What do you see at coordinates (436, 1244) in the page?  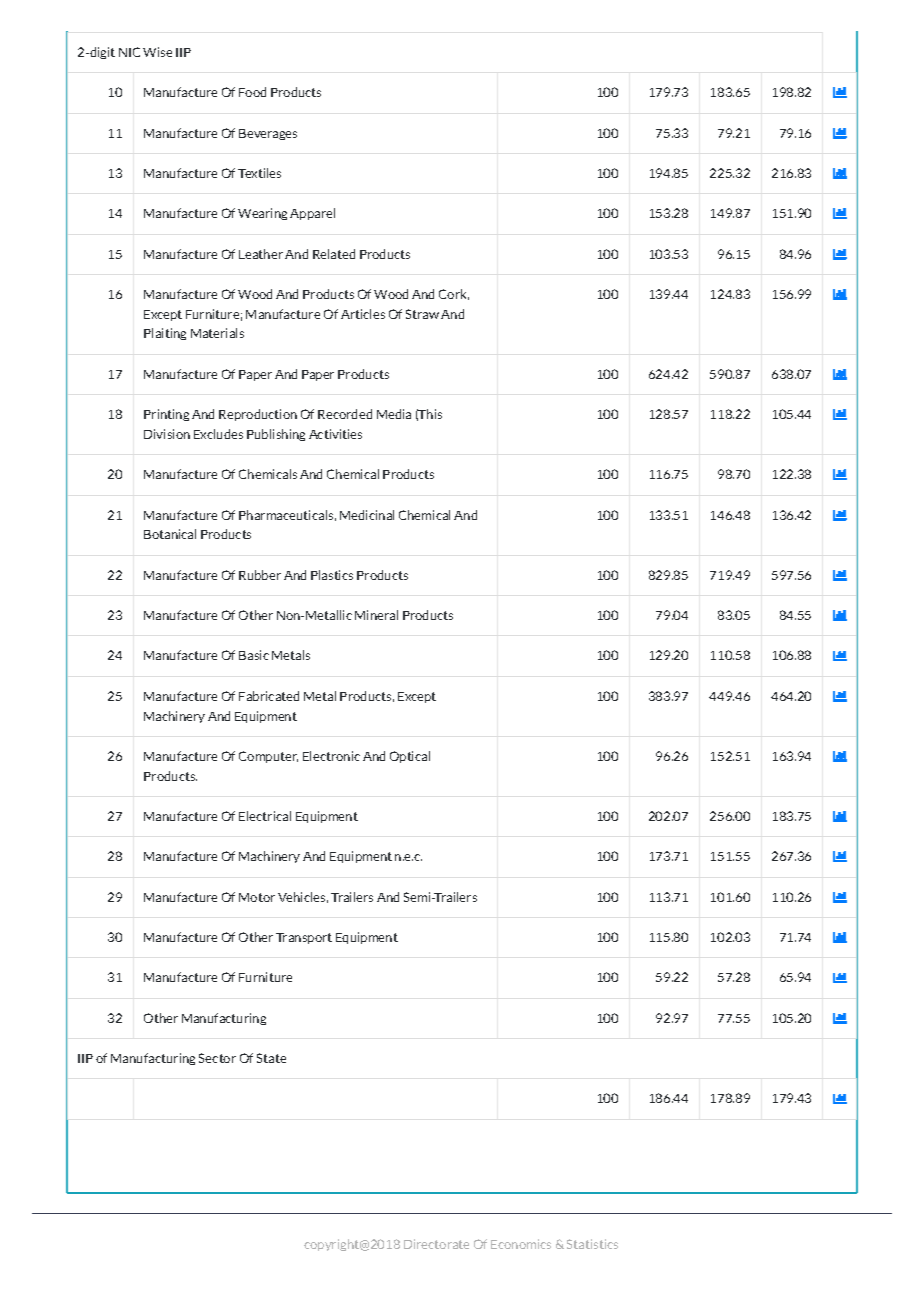 I see `Directorate` at bounding box center [436, 1244].
